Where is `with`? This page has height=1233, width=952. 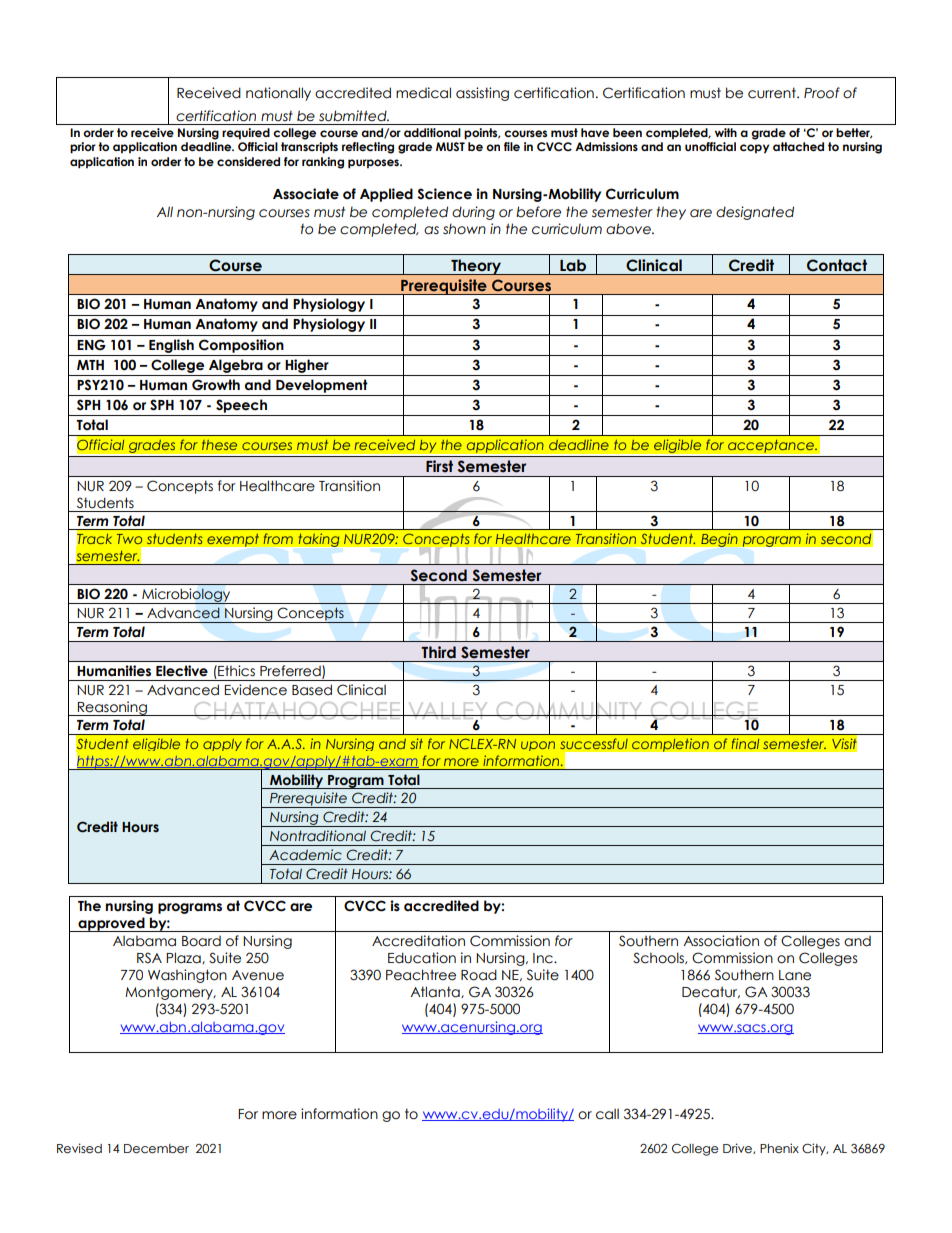 with is located at coordinates (726, 132).
